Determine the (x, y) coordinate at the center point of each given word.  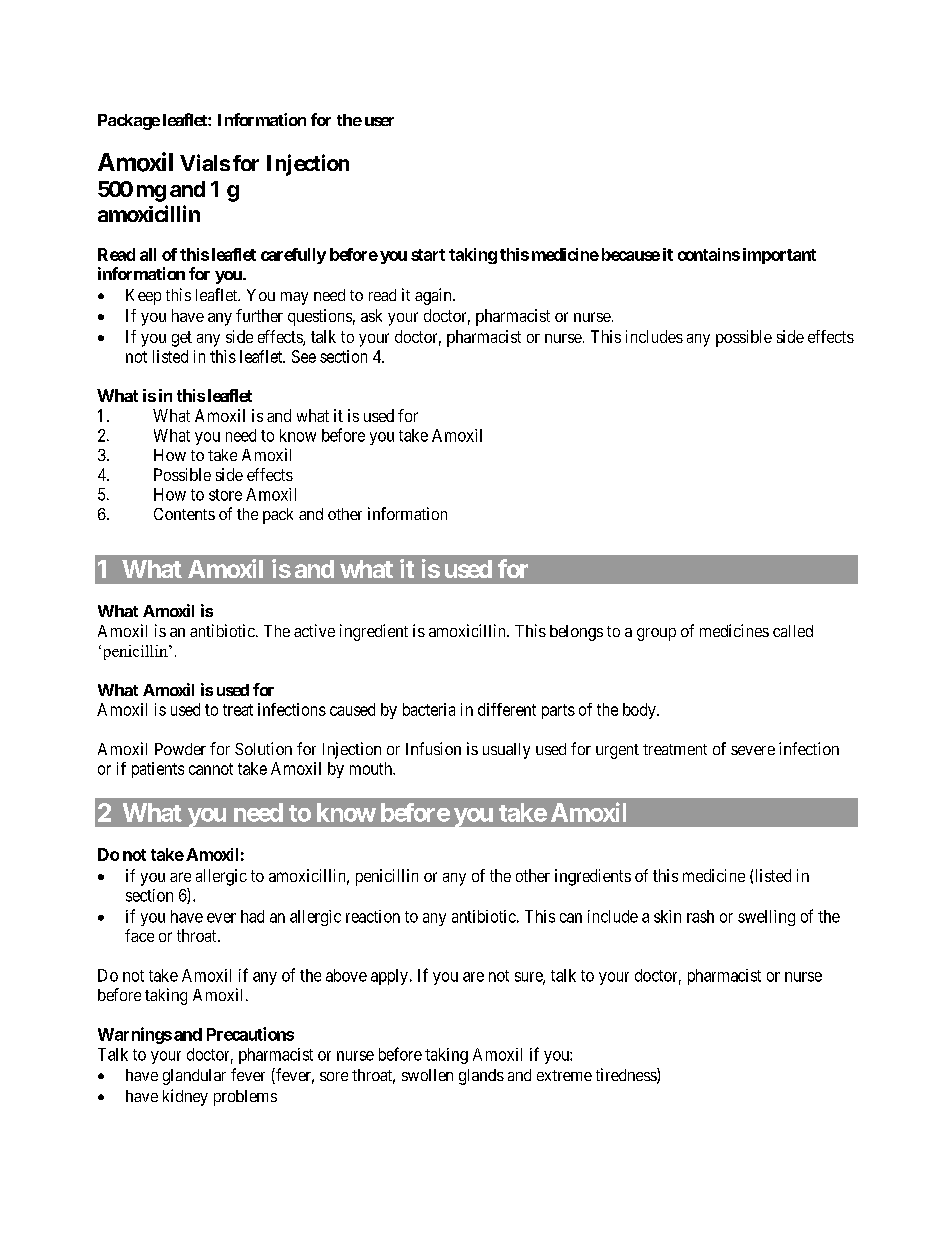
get (182, 339)
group (656, 634)
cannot (211, 769)
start (428, 255)
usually (506, 751)
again (434, 296)
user (379, 121)
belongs (576, 633)
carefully (293, 256)
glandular (194, 1077)
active (314, 630)
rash (700, 916)
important (779, 256)
